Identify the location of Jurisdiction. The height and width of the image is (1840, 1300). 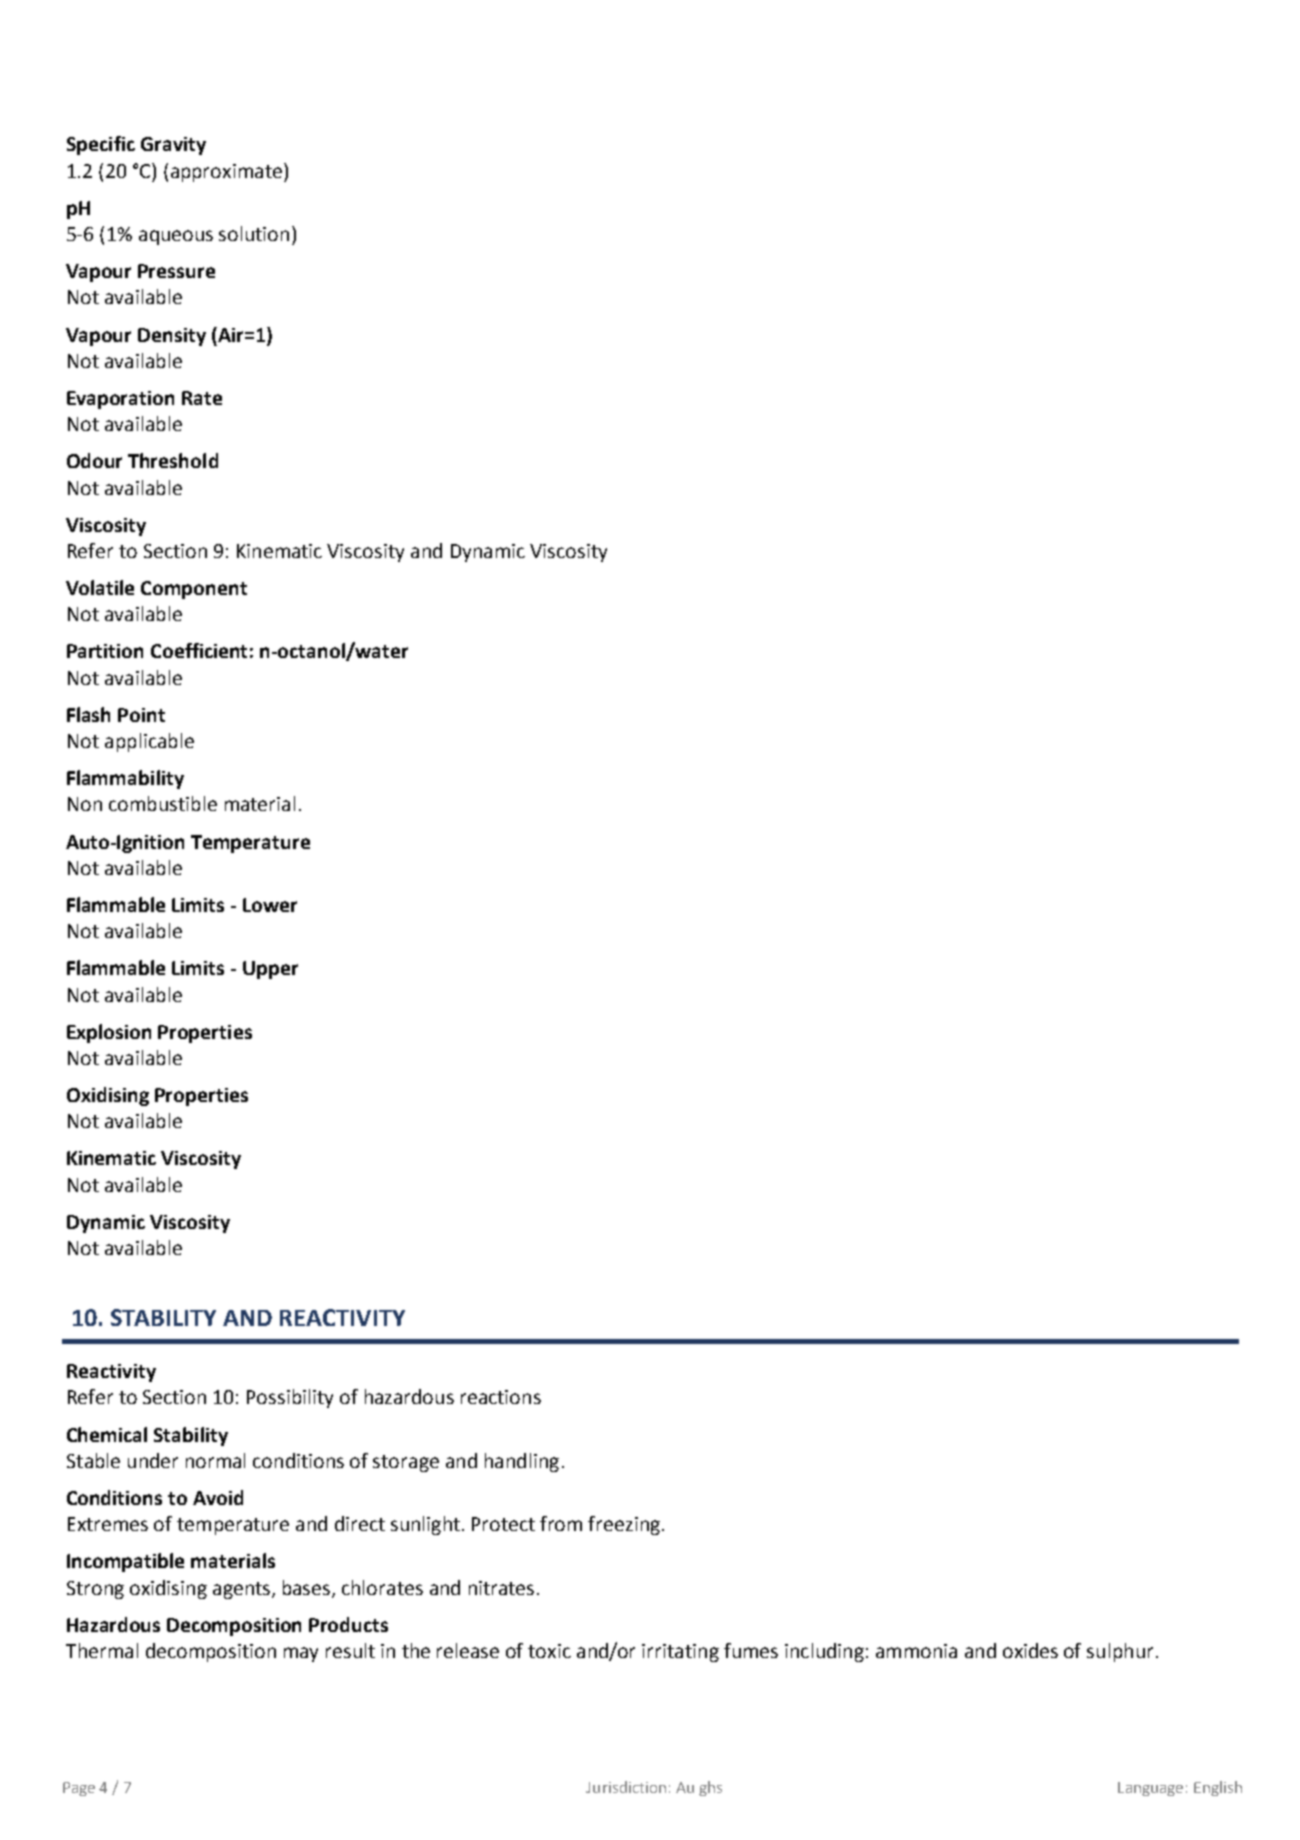
(626, 1787).
